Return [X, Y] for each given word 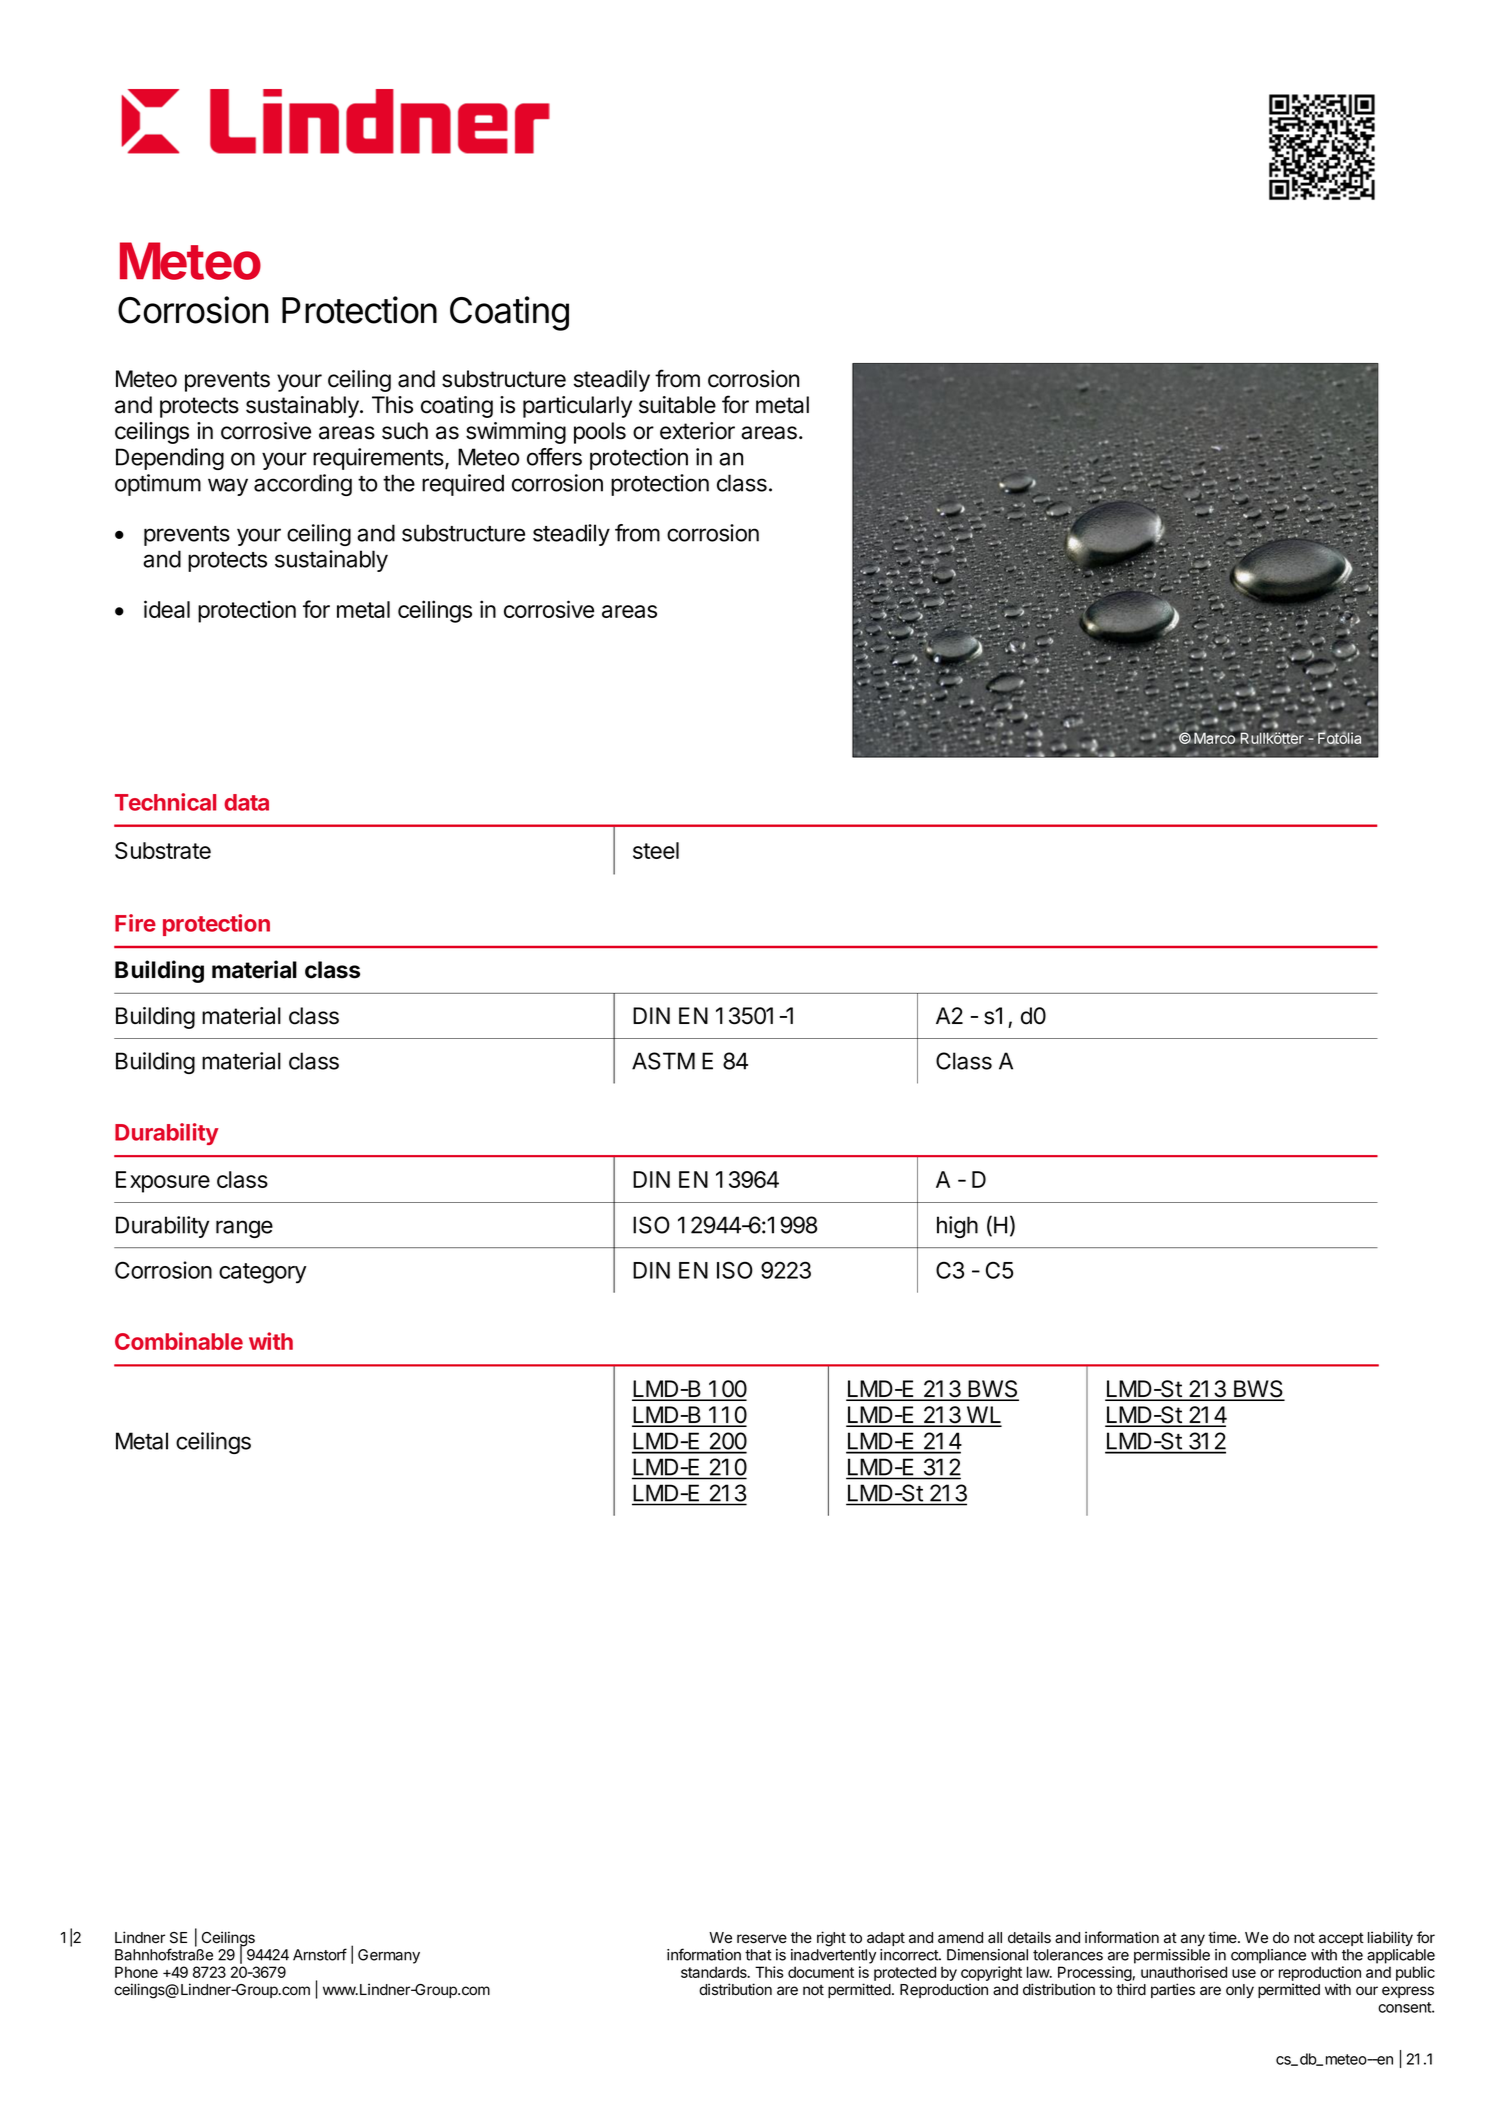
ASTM [663, 1061]
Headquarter [1214, 713]
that [758, 1955]
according [303, 485]
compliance [1268, 1956]
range [244, 1229]
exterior [697, 431]
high [957, 1227]
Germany [389, 1956]
